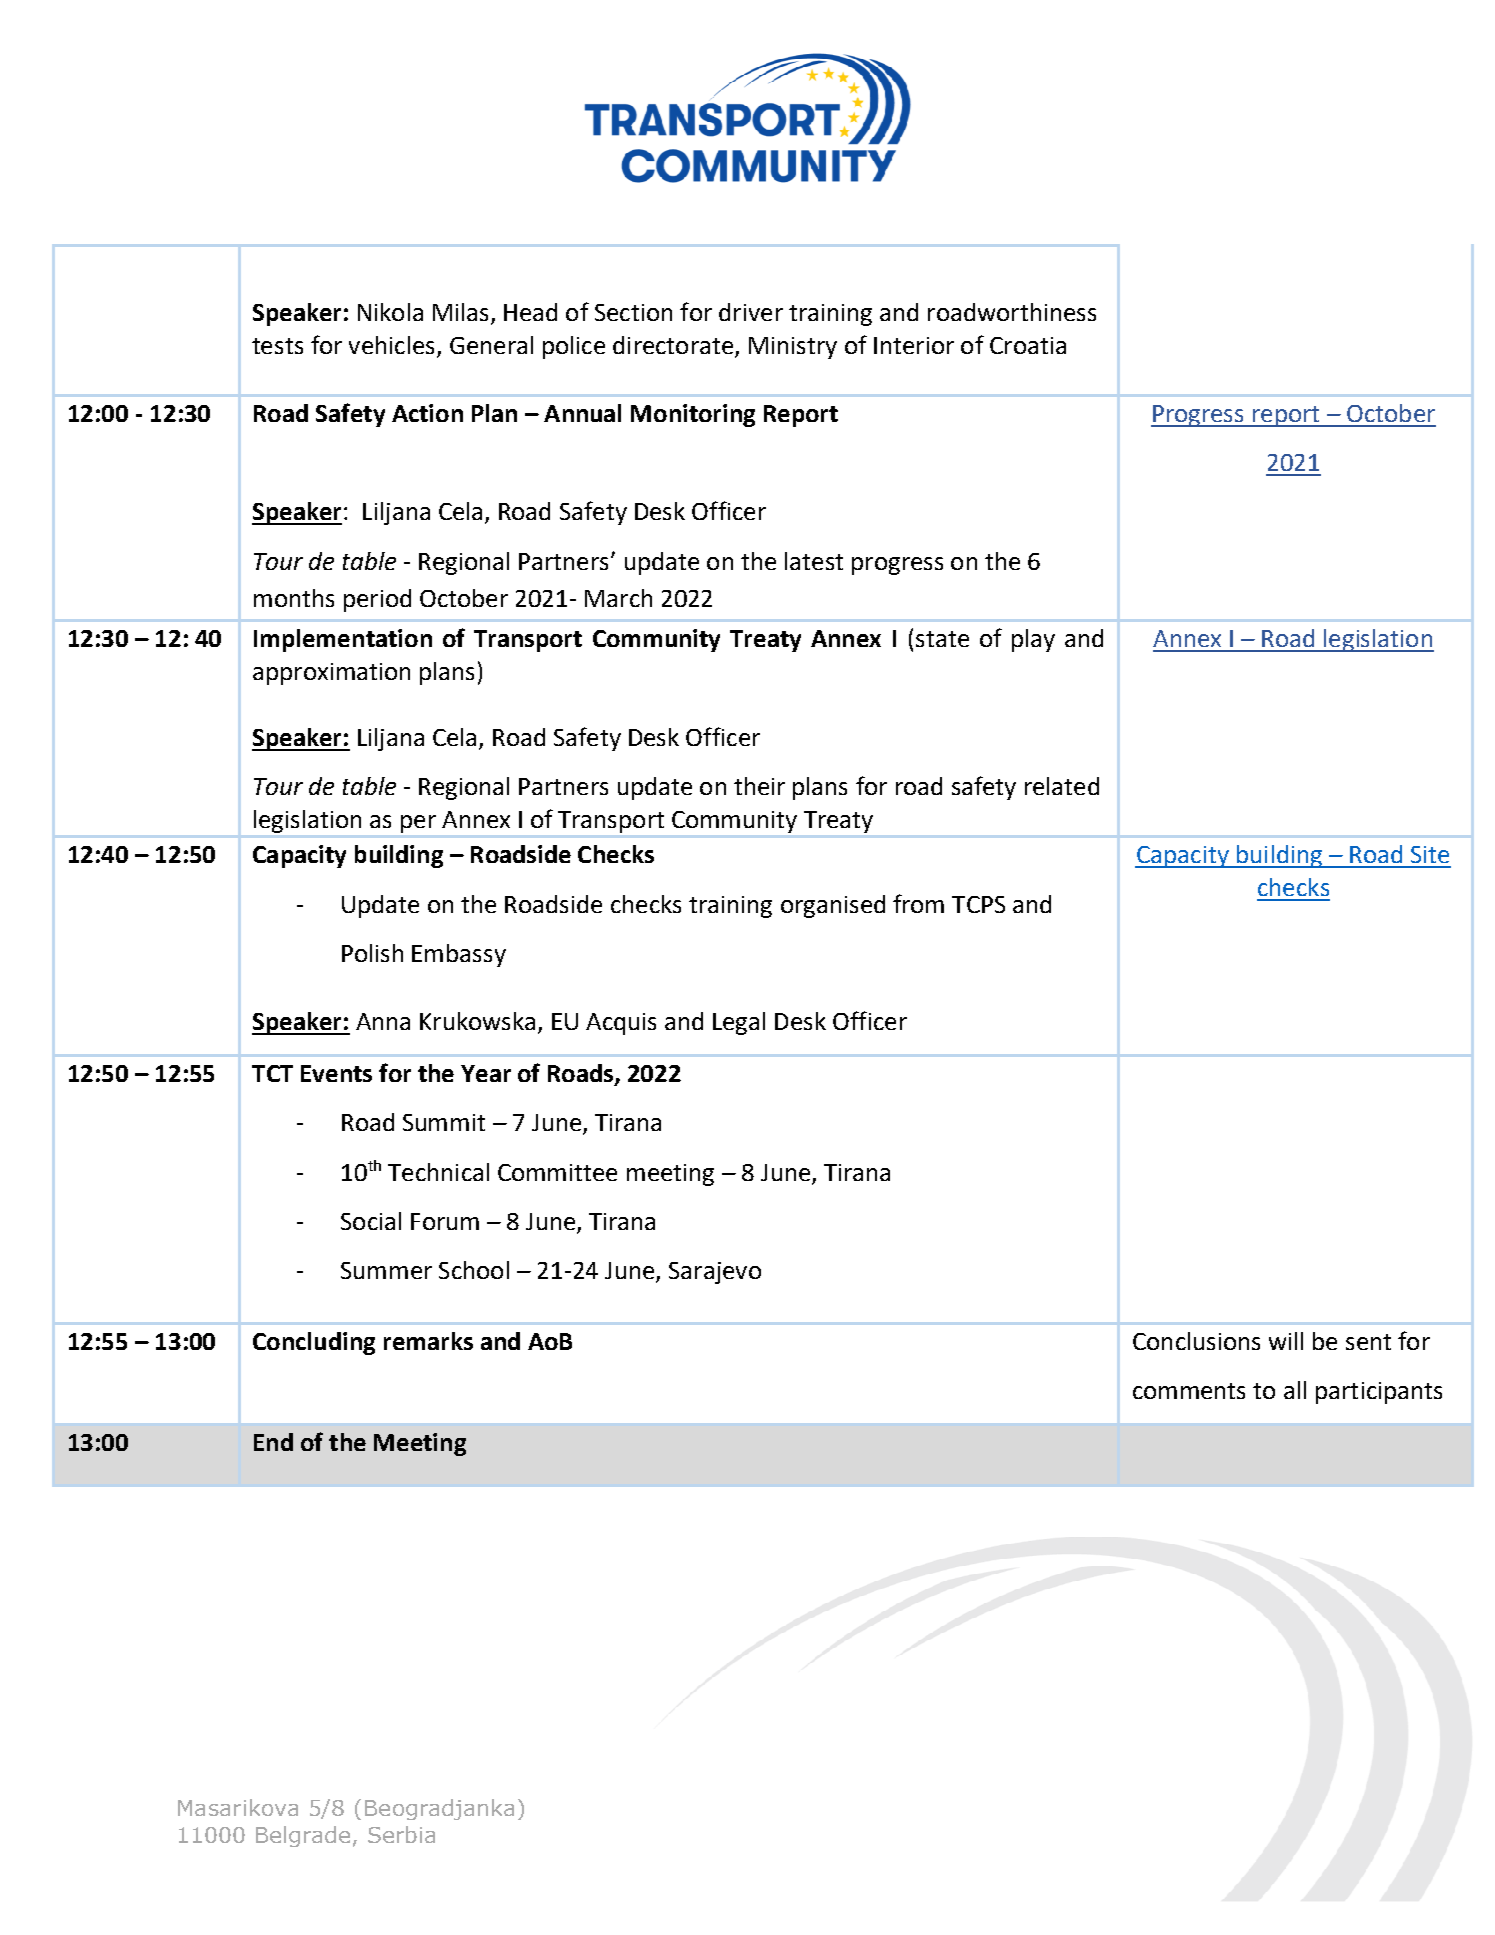 Image resolution: width=1495 pixels, height=1935 pixels. What do you see at coordinates (391, 345) in the screenshot?
I see `vehicles` at bounding box center [391, 345].
